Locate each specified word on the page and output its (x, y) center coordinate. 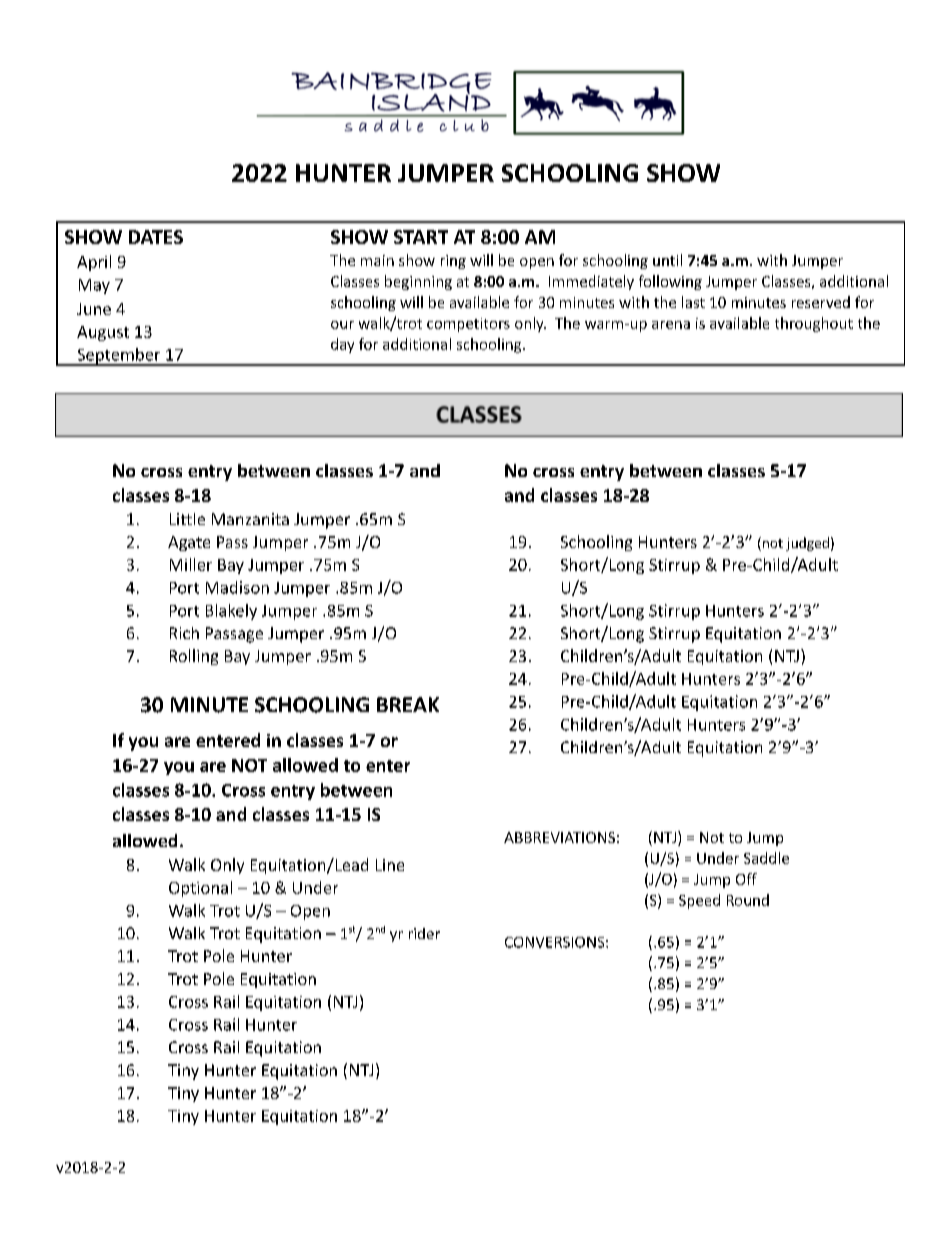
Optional (200, 889)
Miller (191, 564)
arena (671, 325)
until (667, 260)
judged (807, 544)
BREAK (408, 704)
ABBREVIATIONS (559, 837)
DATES (156, 237)
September (119, 357)
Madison (237, 587)
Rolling (194, 657)
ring (453, 262)
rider (424, 933)
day (342, 345)
